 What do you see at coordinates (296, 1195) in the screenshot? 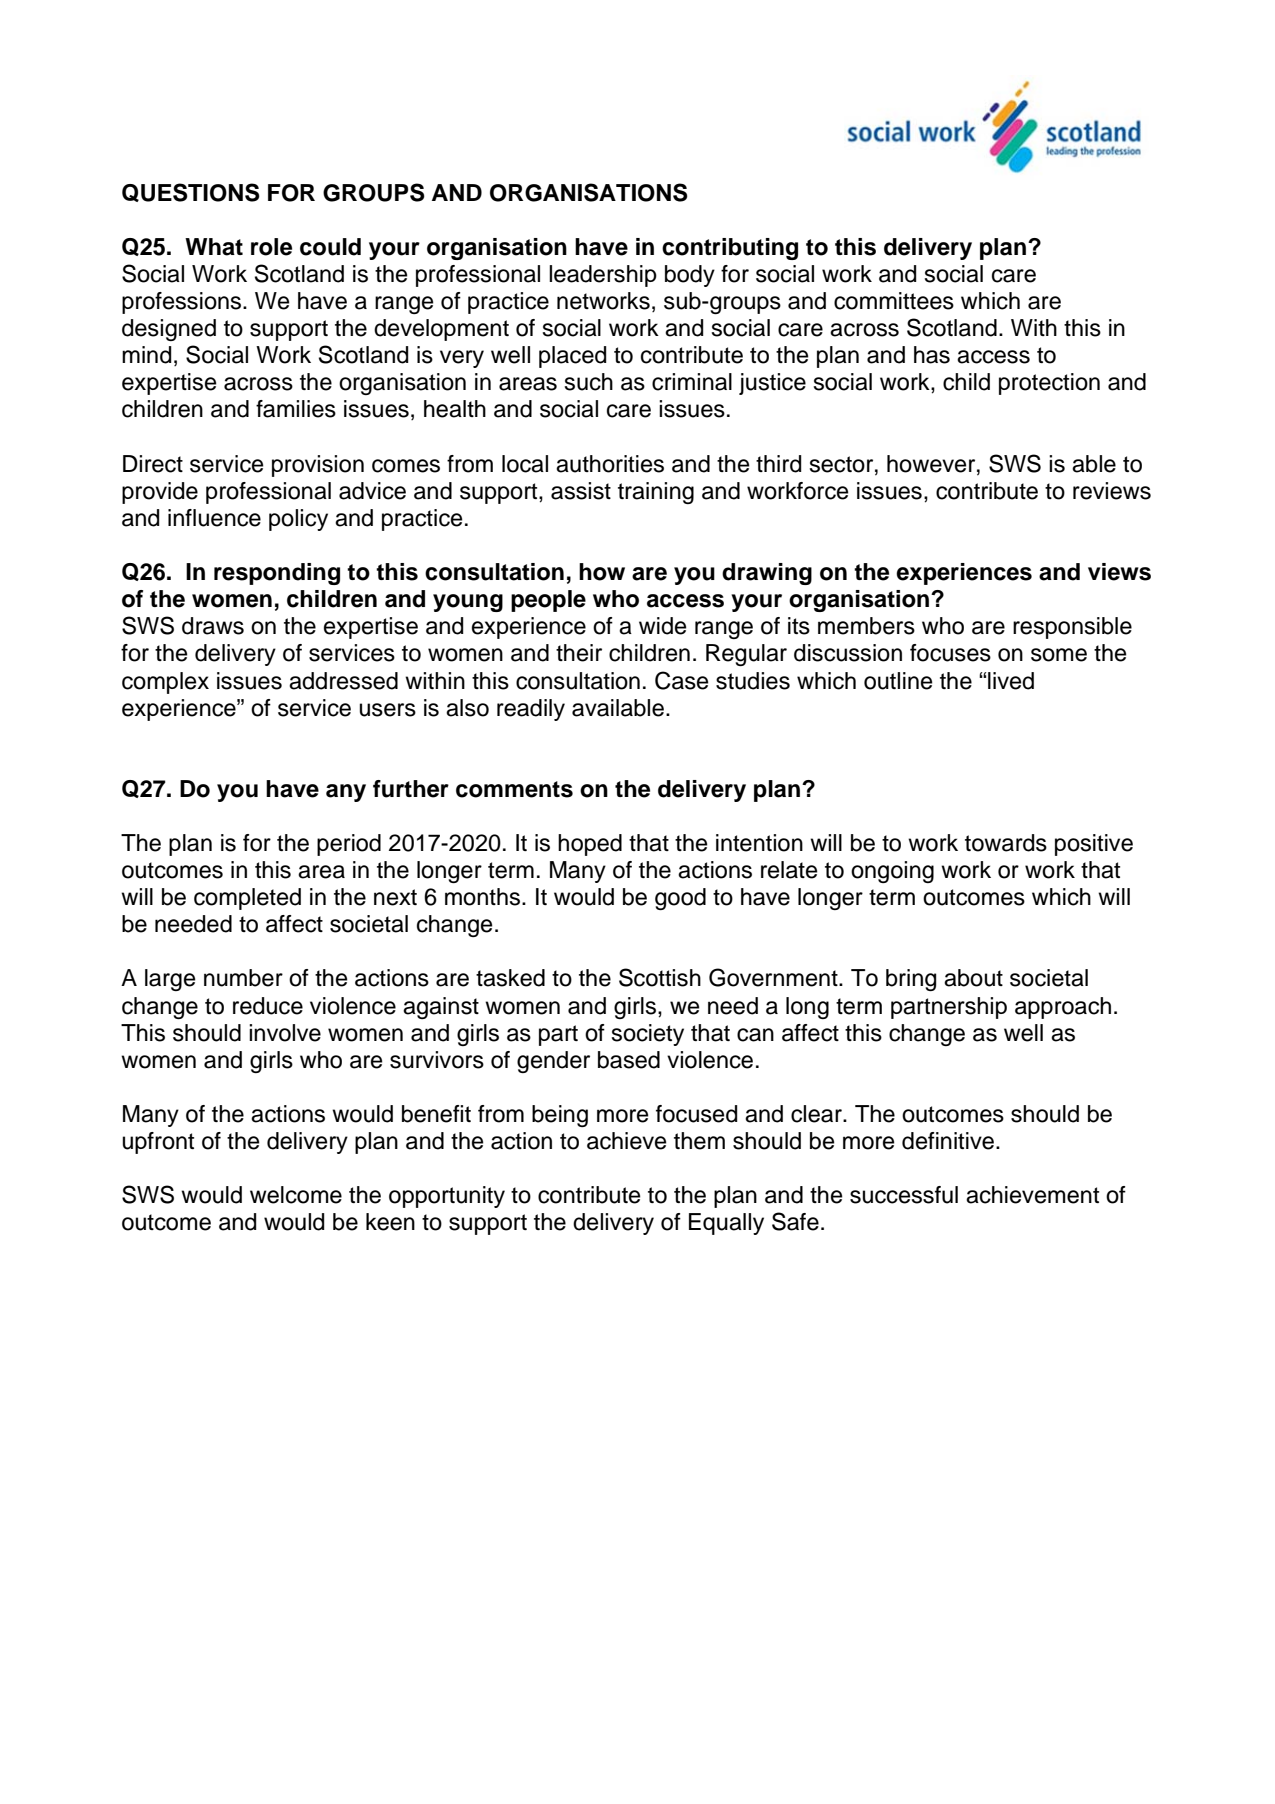
I see `welcome` at bounding box center [296, 1195].
